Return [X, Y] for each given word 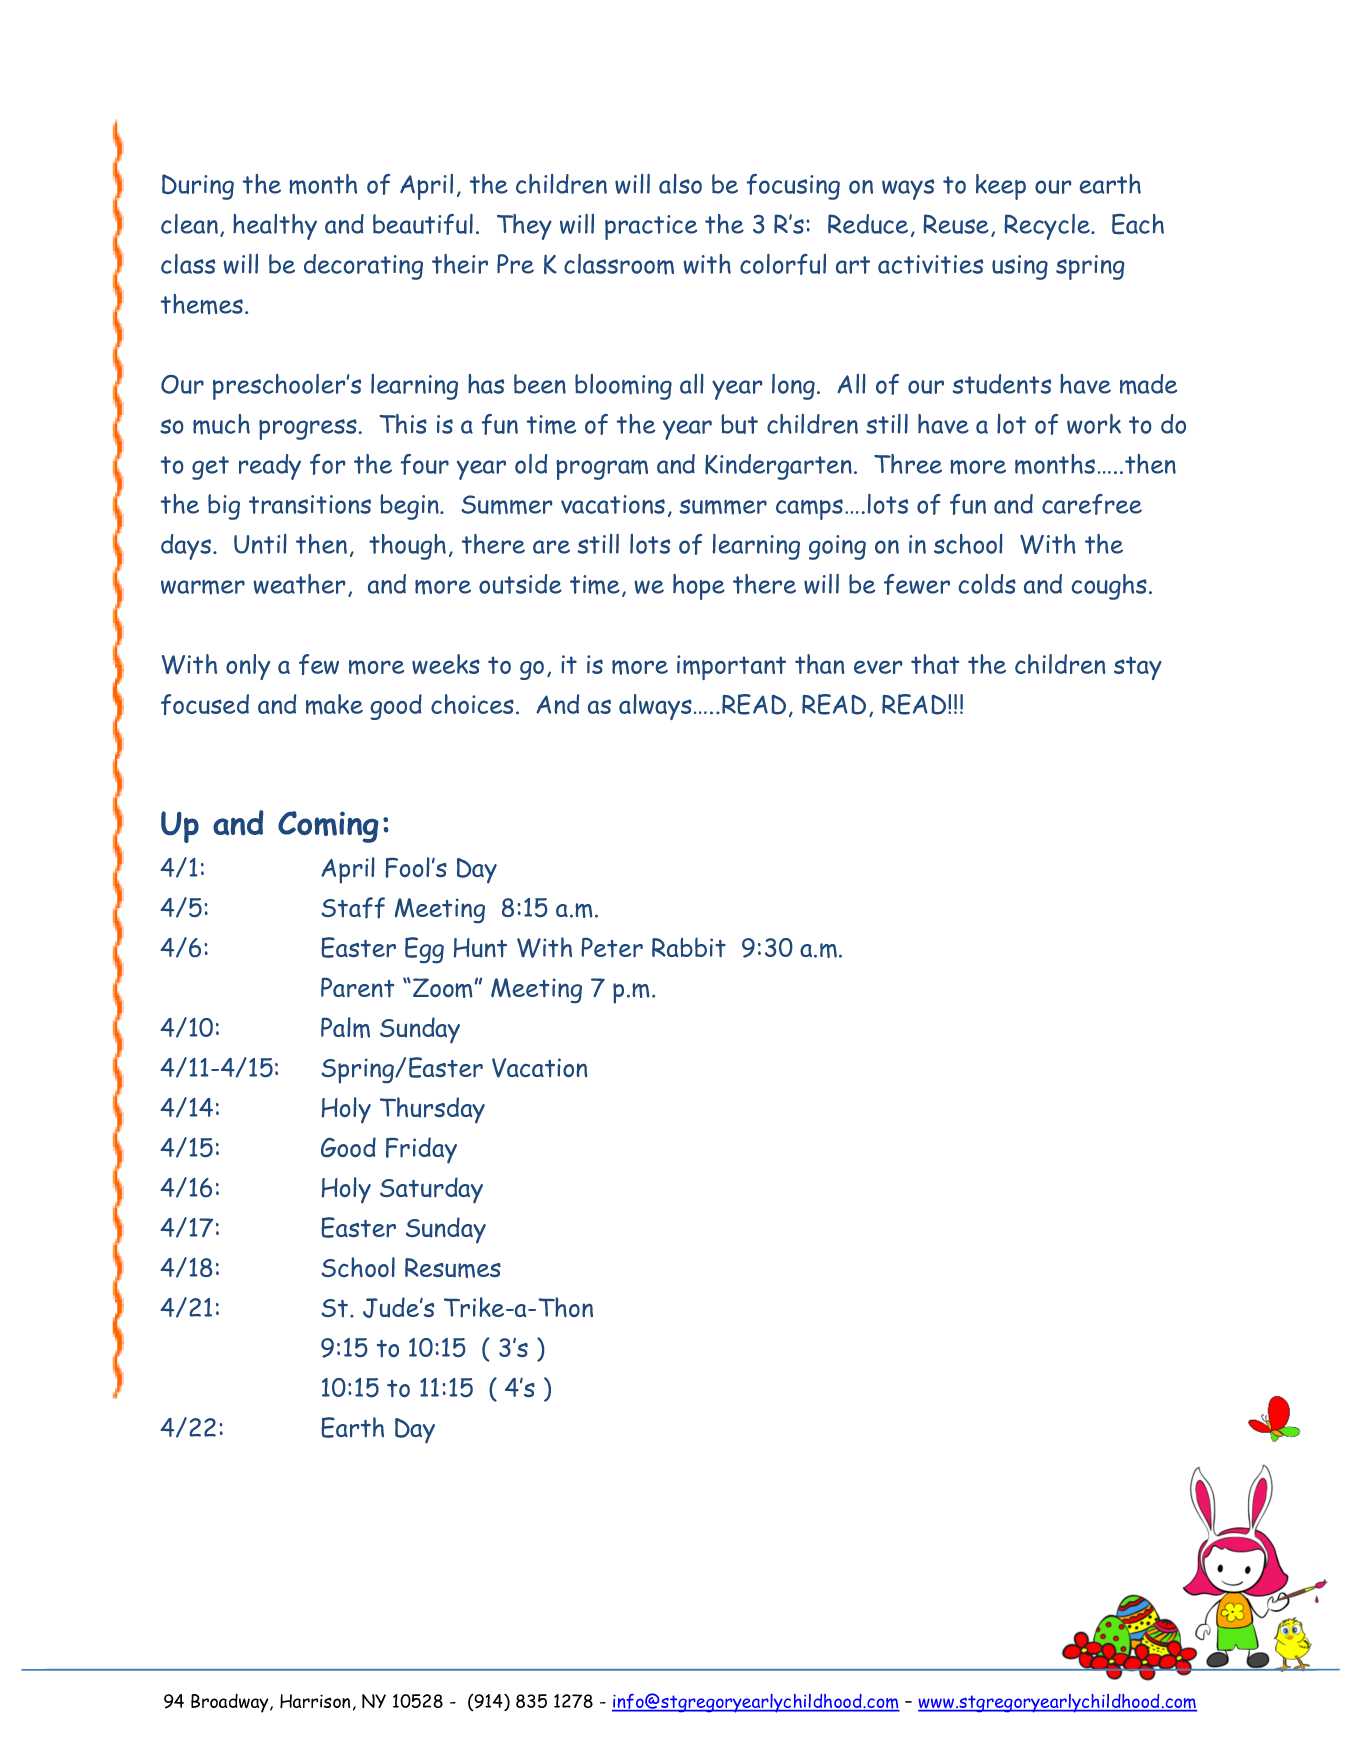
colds [987, 584]
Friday [421, 1150]
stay [1138, 668]
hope [699, 587]
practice [651, 227]
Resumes [453, 1268]
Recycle [1048, 227]
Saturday [431, 1190]
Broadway [231, 1703]
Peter [612, 947]
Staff [353, 908]
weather [299, 584]
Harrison [315, 1701]
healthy [275, 227]
